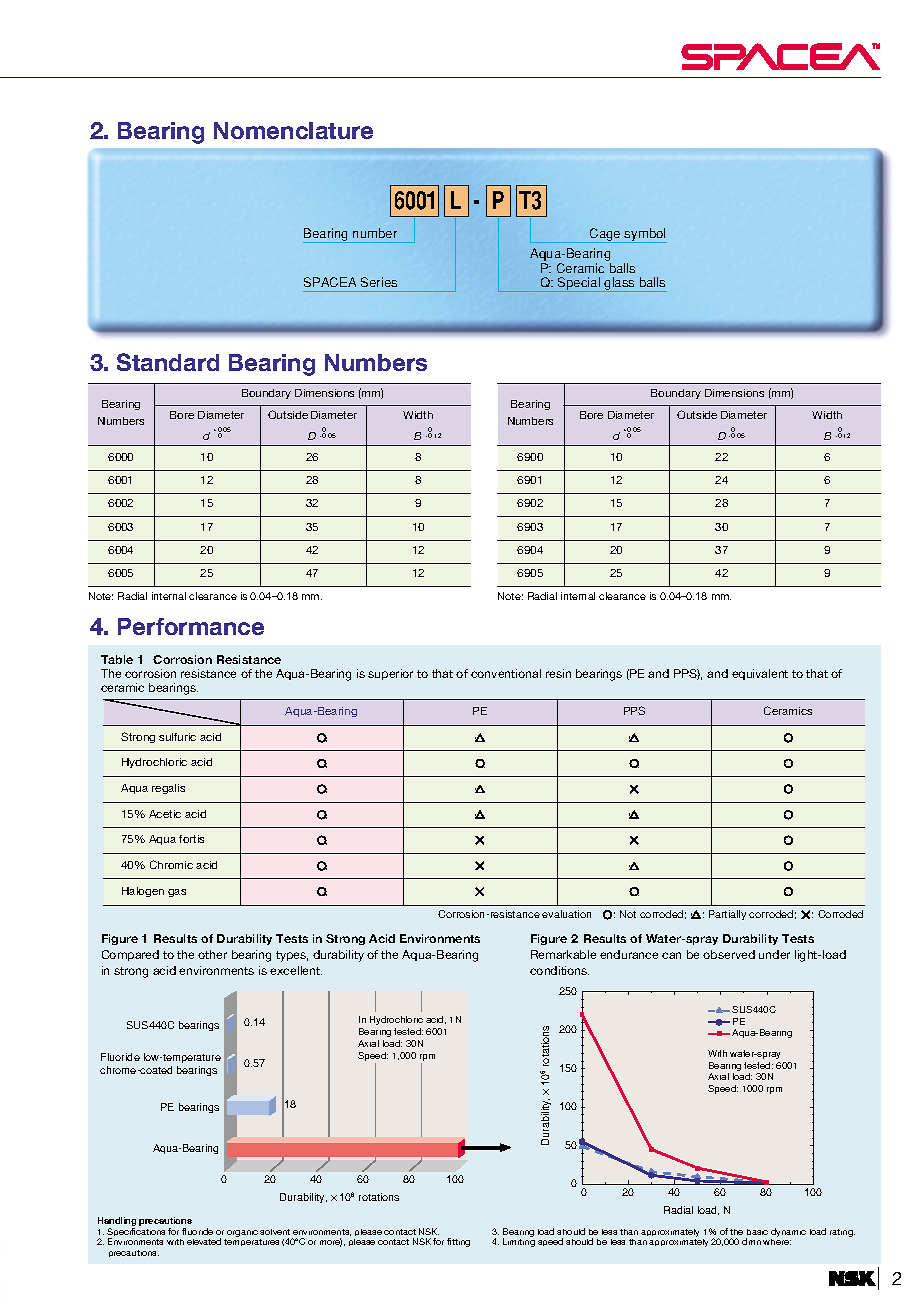  Describe the element at coordinates (760, 674) in the image. I see `equivalent` at that location.
